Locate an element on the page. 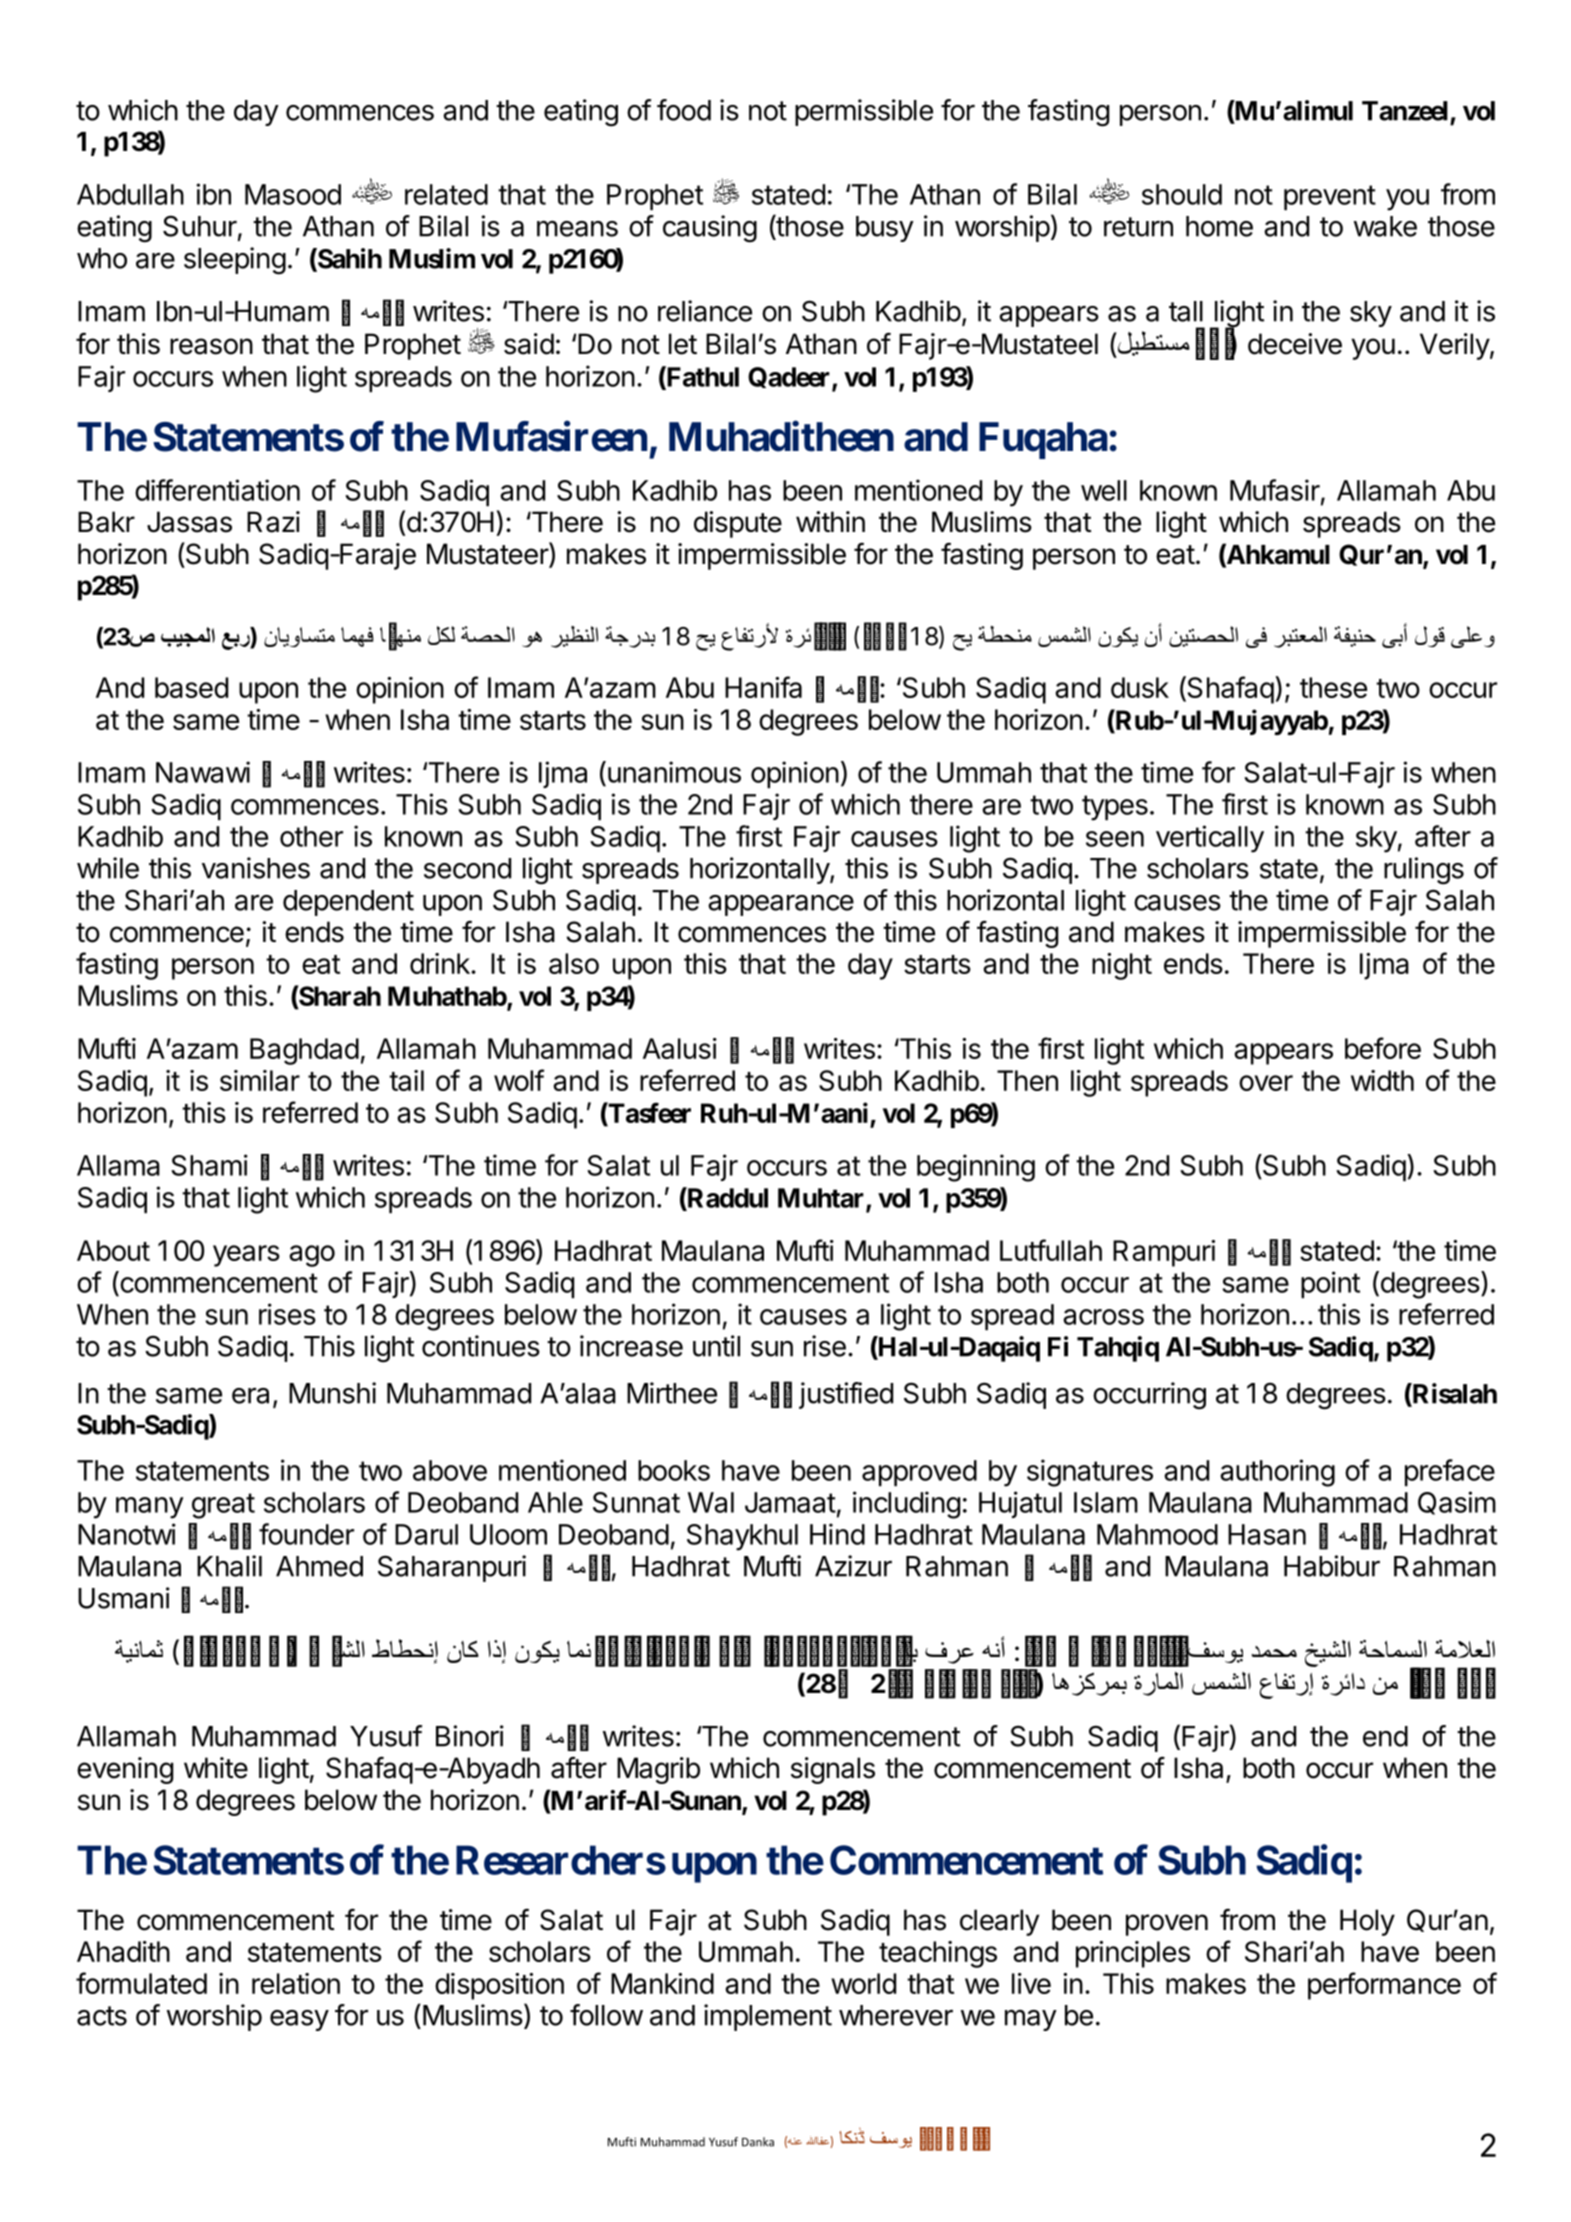  relation is located at coordinates (296, 1983).
